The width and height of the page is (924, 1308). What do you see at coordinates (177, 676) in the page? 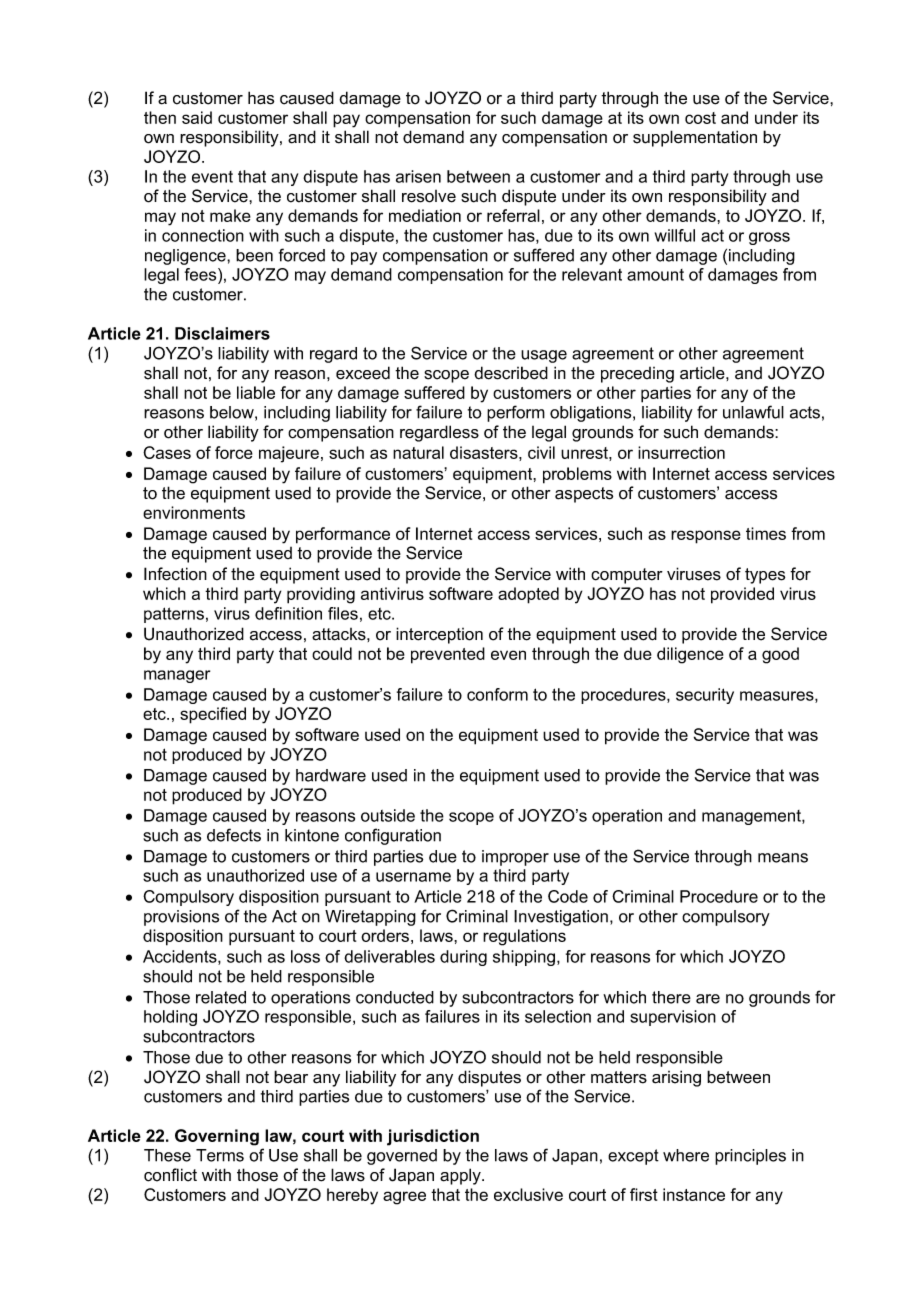
I see `manager` at bounding box center [177, 676].
